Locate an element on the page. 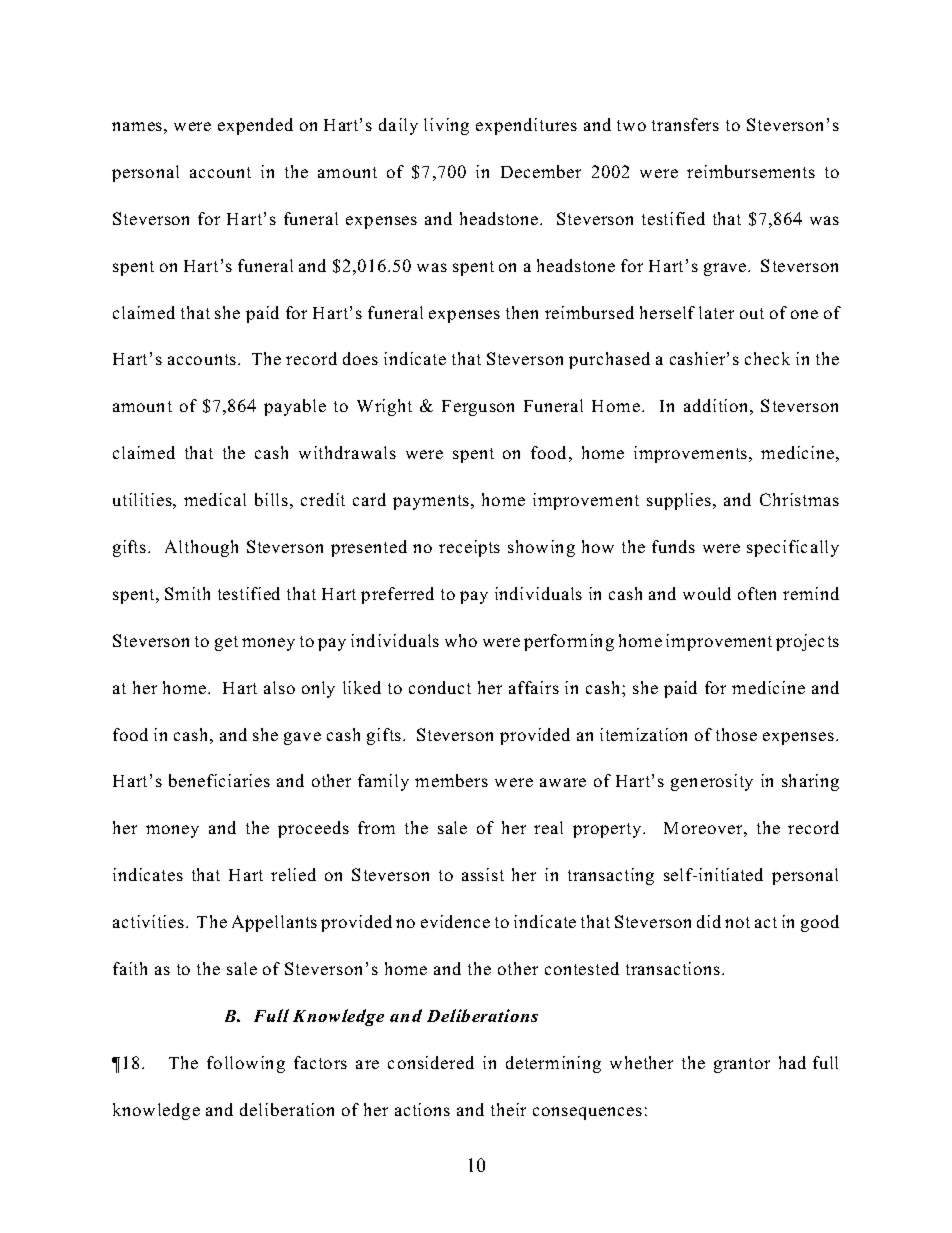  their is located at coordinates (508, 1109).
